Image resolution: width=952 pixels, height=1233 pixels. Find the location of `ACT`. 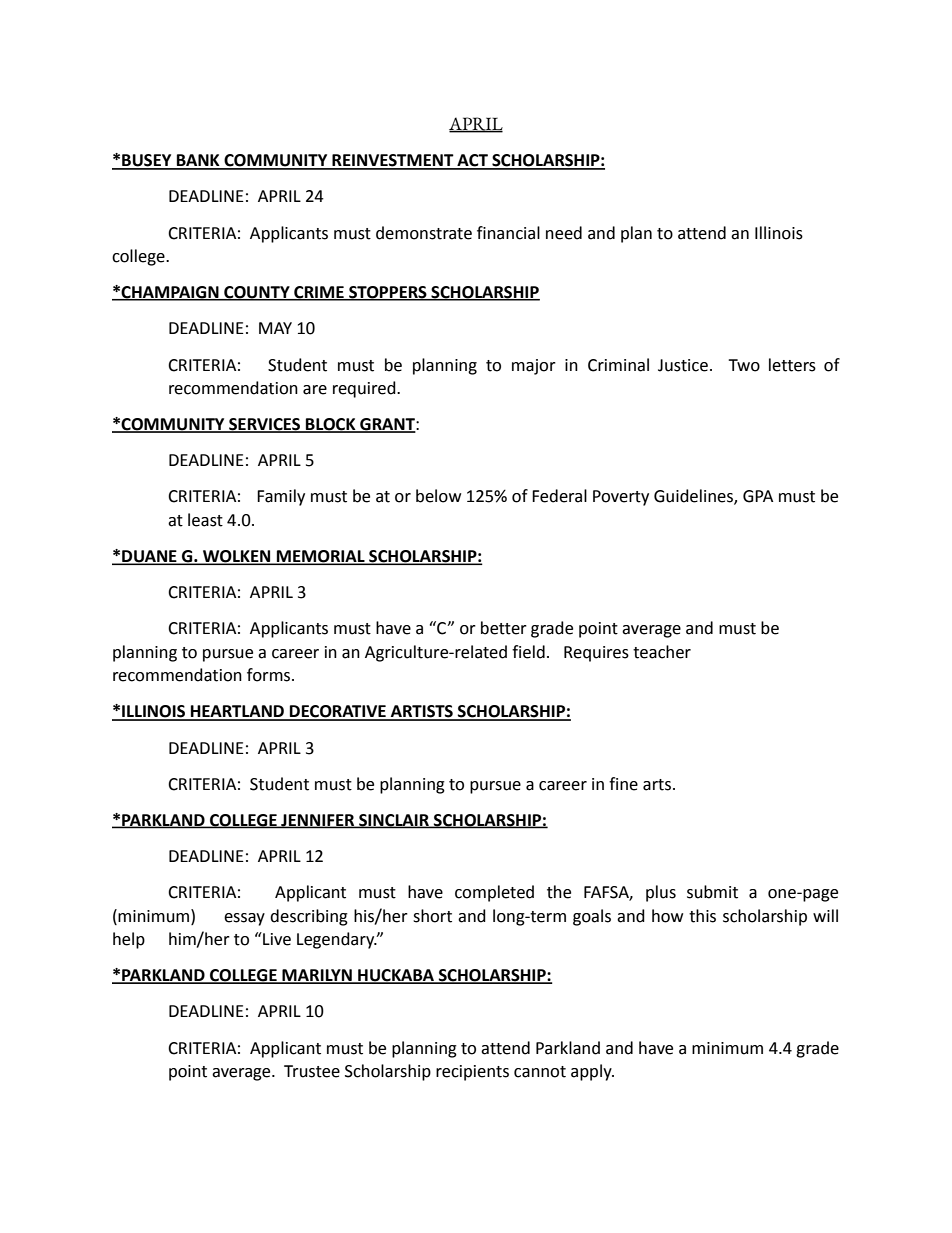

ACT is located at coordinates (472, 161).
